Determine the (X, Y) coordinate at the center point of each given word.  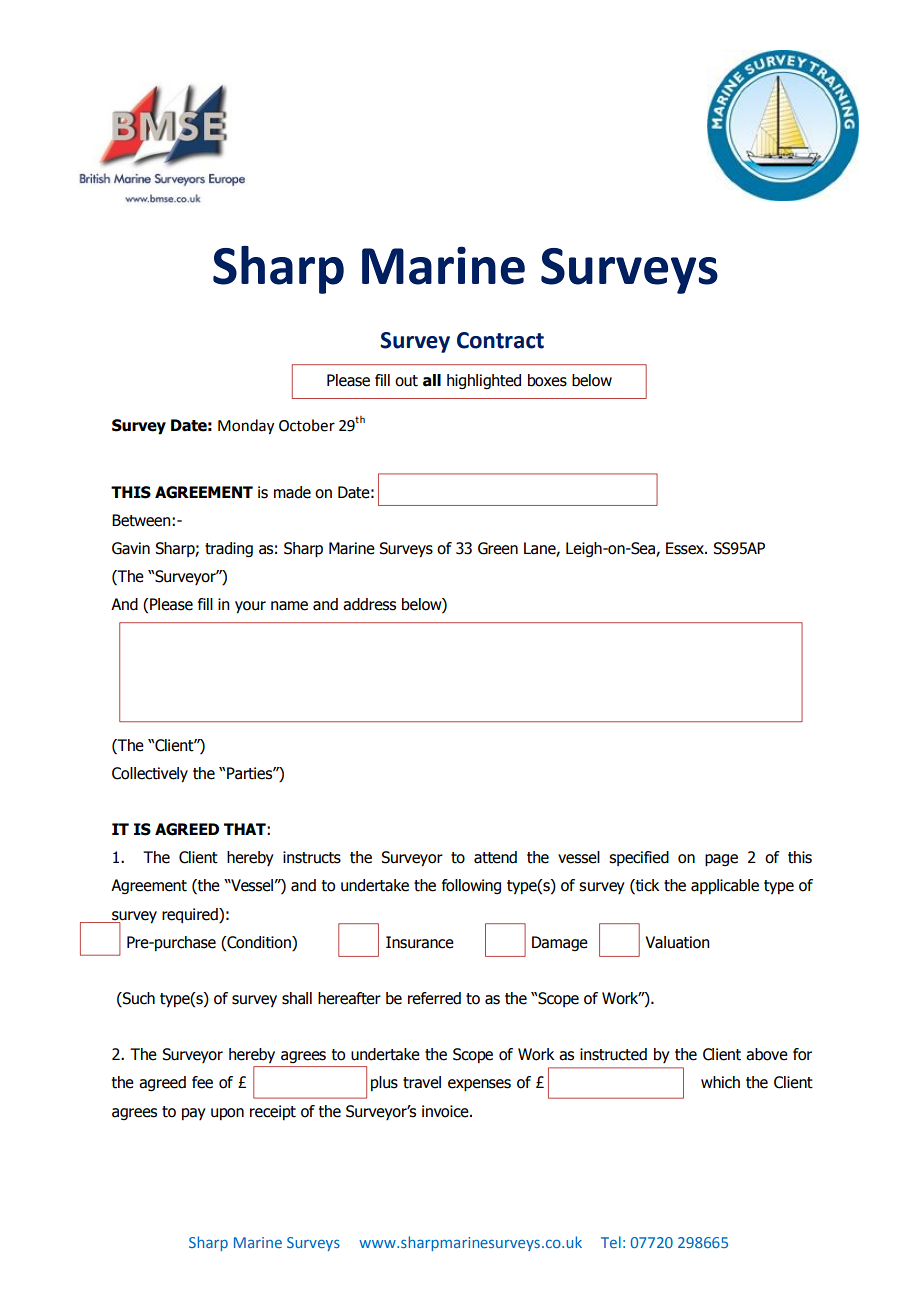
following (471, 886)
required (191, 915)
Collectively (150, 775)
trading (229, 549)
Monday (246, 427)
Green (498, 548)
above (767, 1054)
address (369, 604)
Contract (500, 340)
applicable (725, 886)
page (721, 860)
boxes (547, 380)
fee (202, 1082)
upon (227, 1114)
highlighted (484, 381)
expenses (479, 1085)
